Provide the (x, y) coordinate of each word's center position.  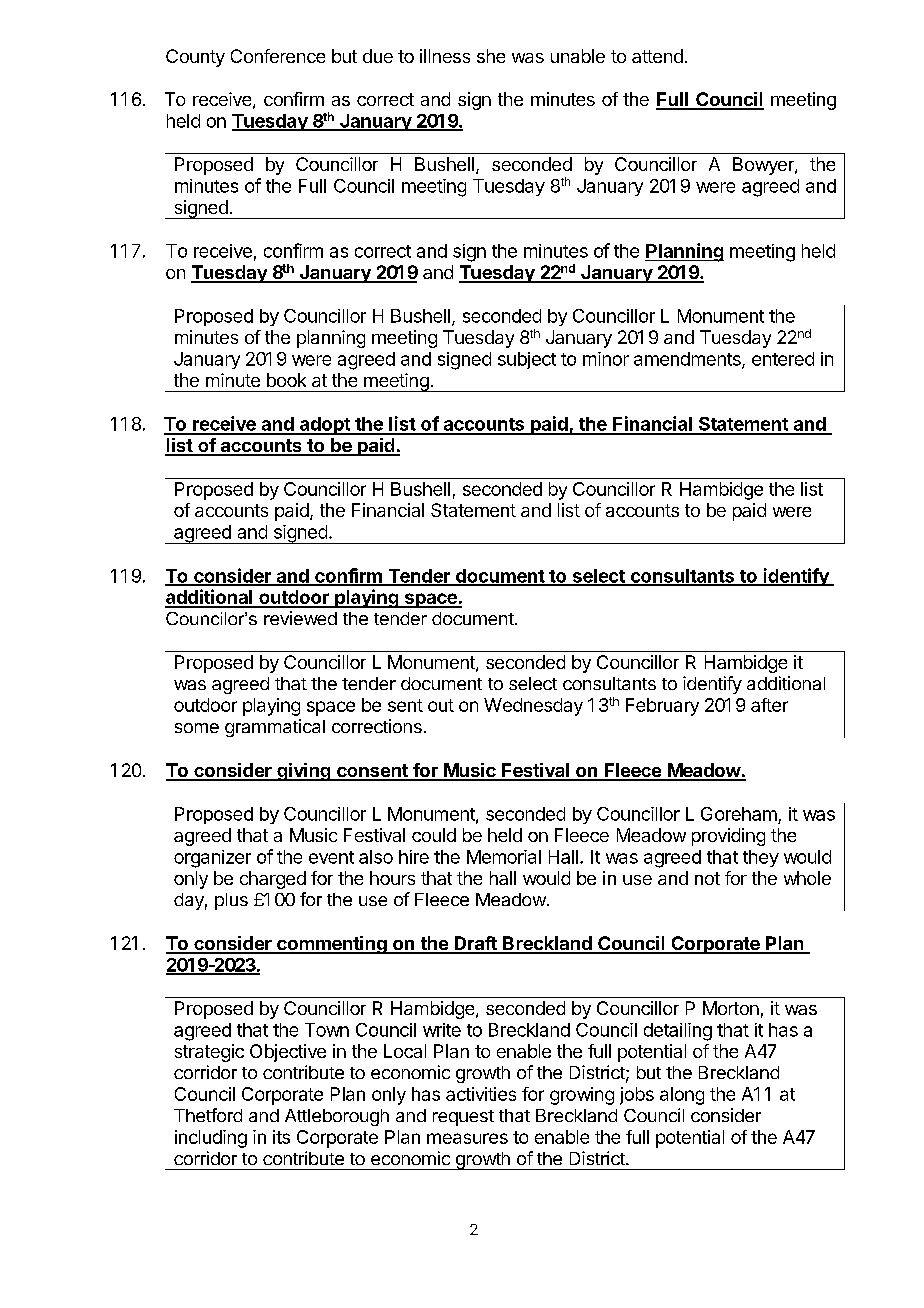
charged (273, 880)
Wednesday (533, 707)
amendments (688, 360)
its (281, 1137)
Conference (278, 56)
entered (783, 359)
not (707, 878)
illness (445, 56)
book (286, 380)
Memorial (504, 857)
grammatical (275, 728)
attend (657, 56)
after (769, 705)
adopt (325, 426)
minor (606, 359)
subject (527, 360)
